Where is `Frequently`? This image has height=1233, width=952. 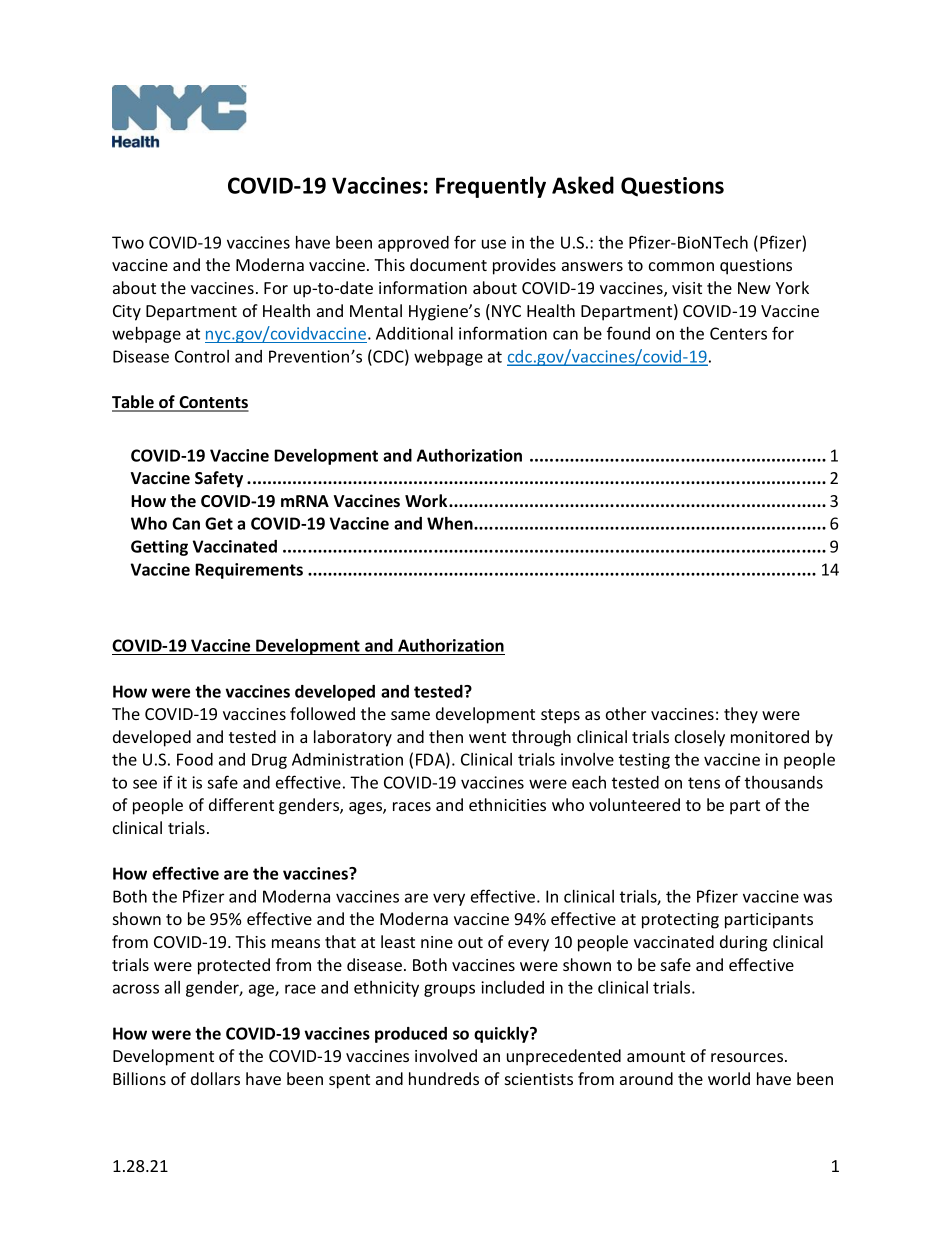 Frequently is located at coordinates (491, 187).
